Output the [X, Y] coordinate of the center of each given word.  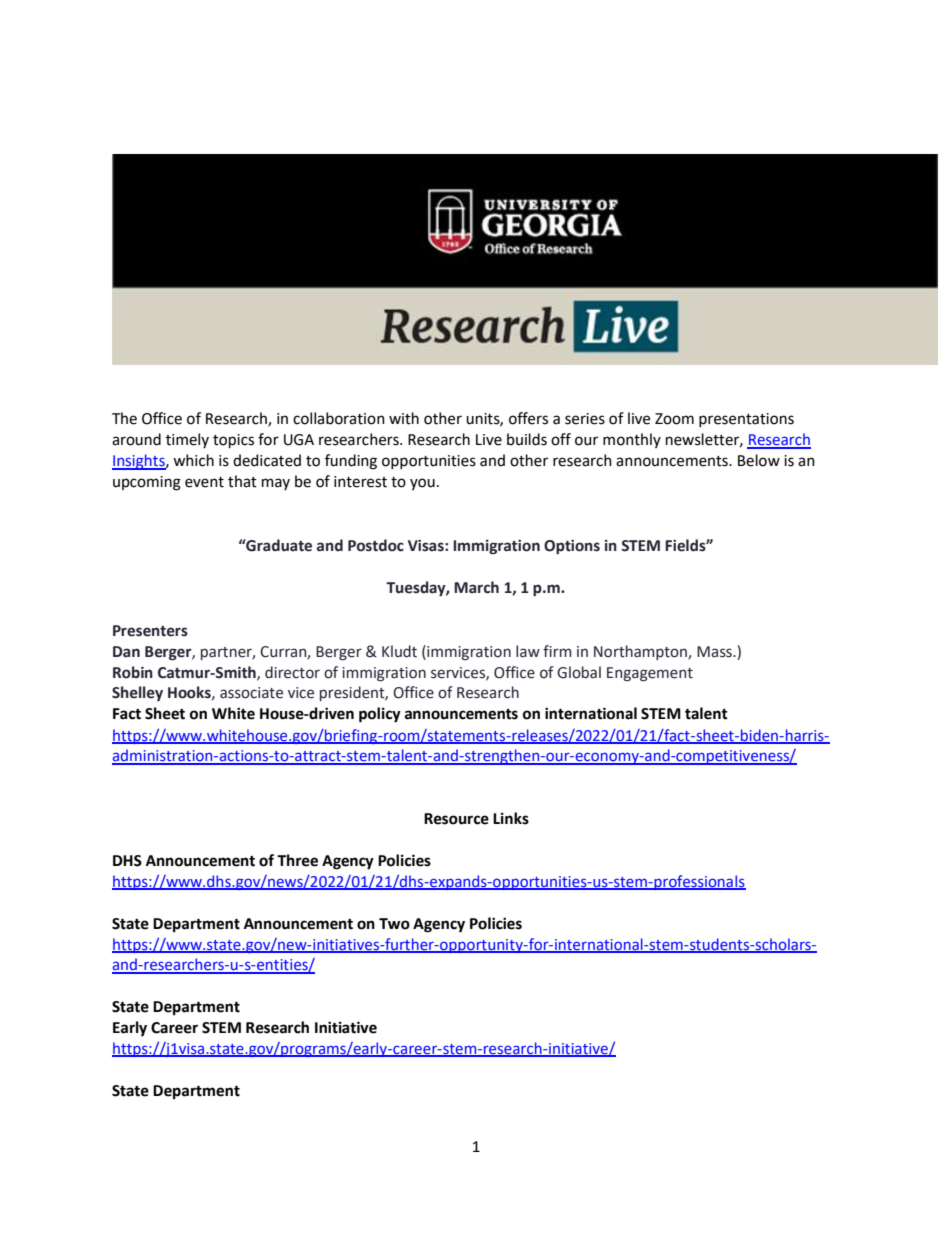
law [528, 651]
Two [394, 924]
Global [579, 672]
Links [511, 818]
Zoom [674, 419]
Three [297, 860]
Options [572, 547]
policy [380, 715]
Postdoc [376, 545]
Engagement [650, 674]
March [476, 587]
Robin [133, 672]
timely [187, 440]
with [404, 418]
